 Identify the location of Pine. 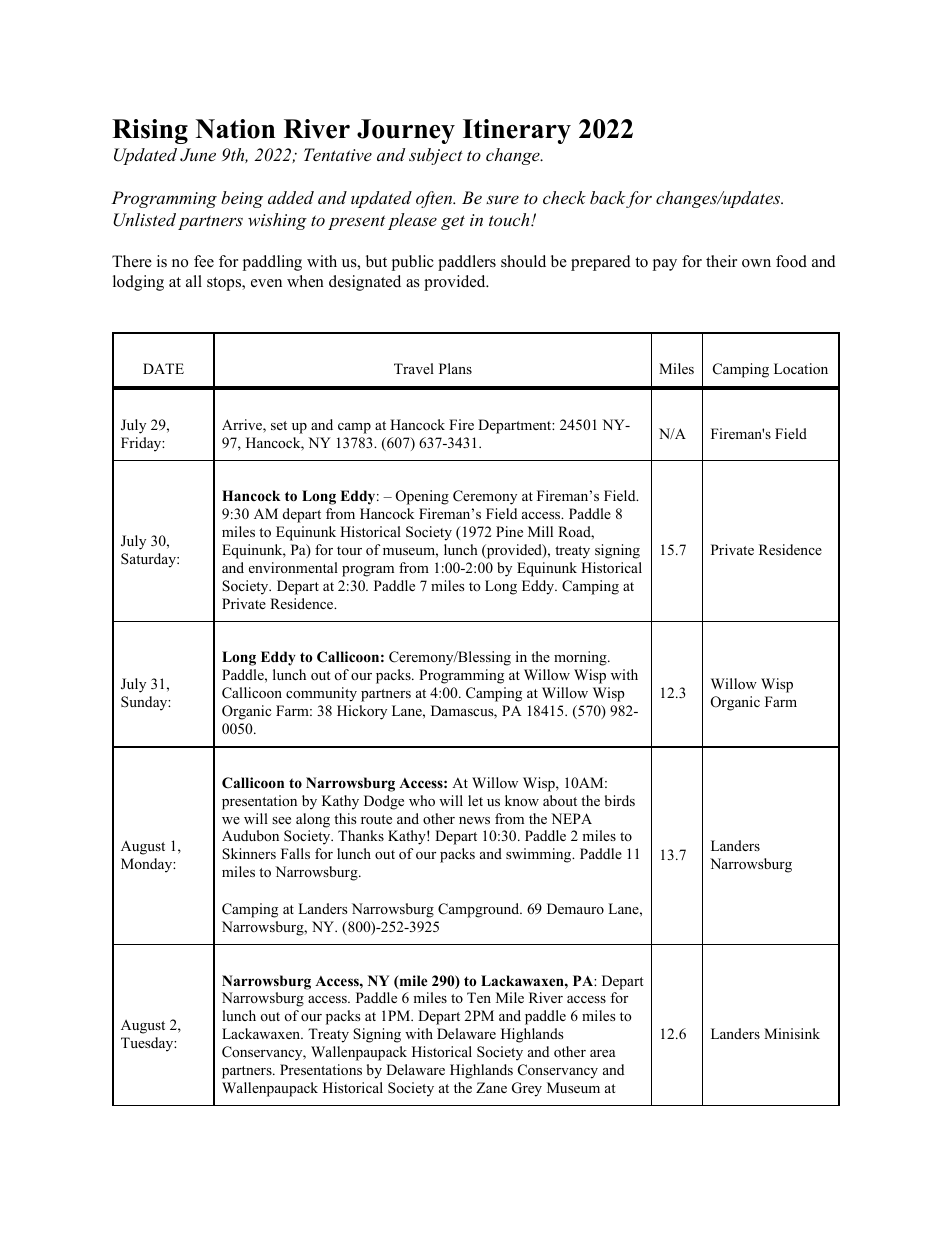
(509, 531).
